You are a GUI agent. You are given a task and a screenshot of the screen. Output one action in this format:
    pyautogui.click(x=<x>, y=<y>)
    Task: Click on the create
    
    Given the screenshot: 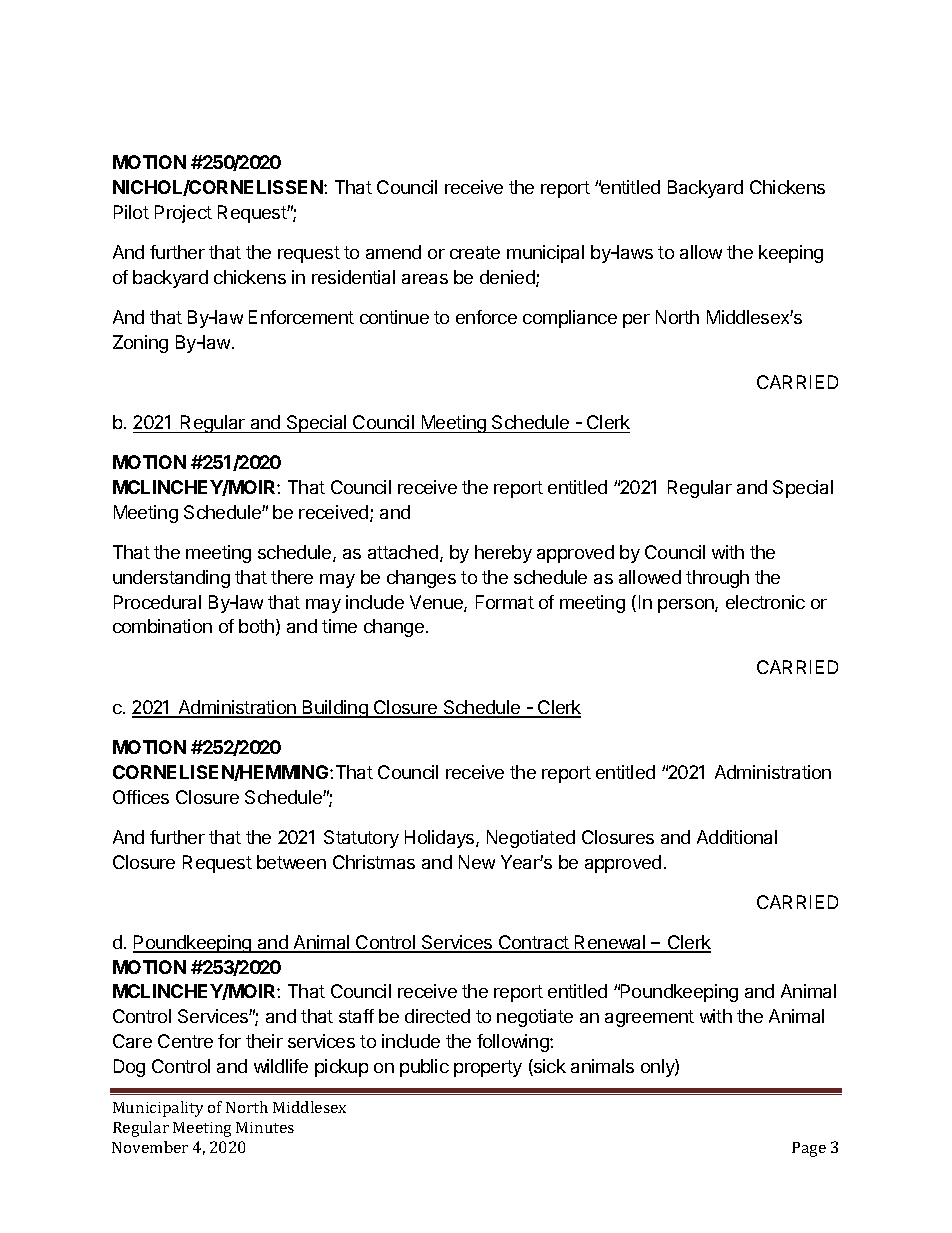 What is the action you would take?
    pyautogui.click(x=475, y=252)
